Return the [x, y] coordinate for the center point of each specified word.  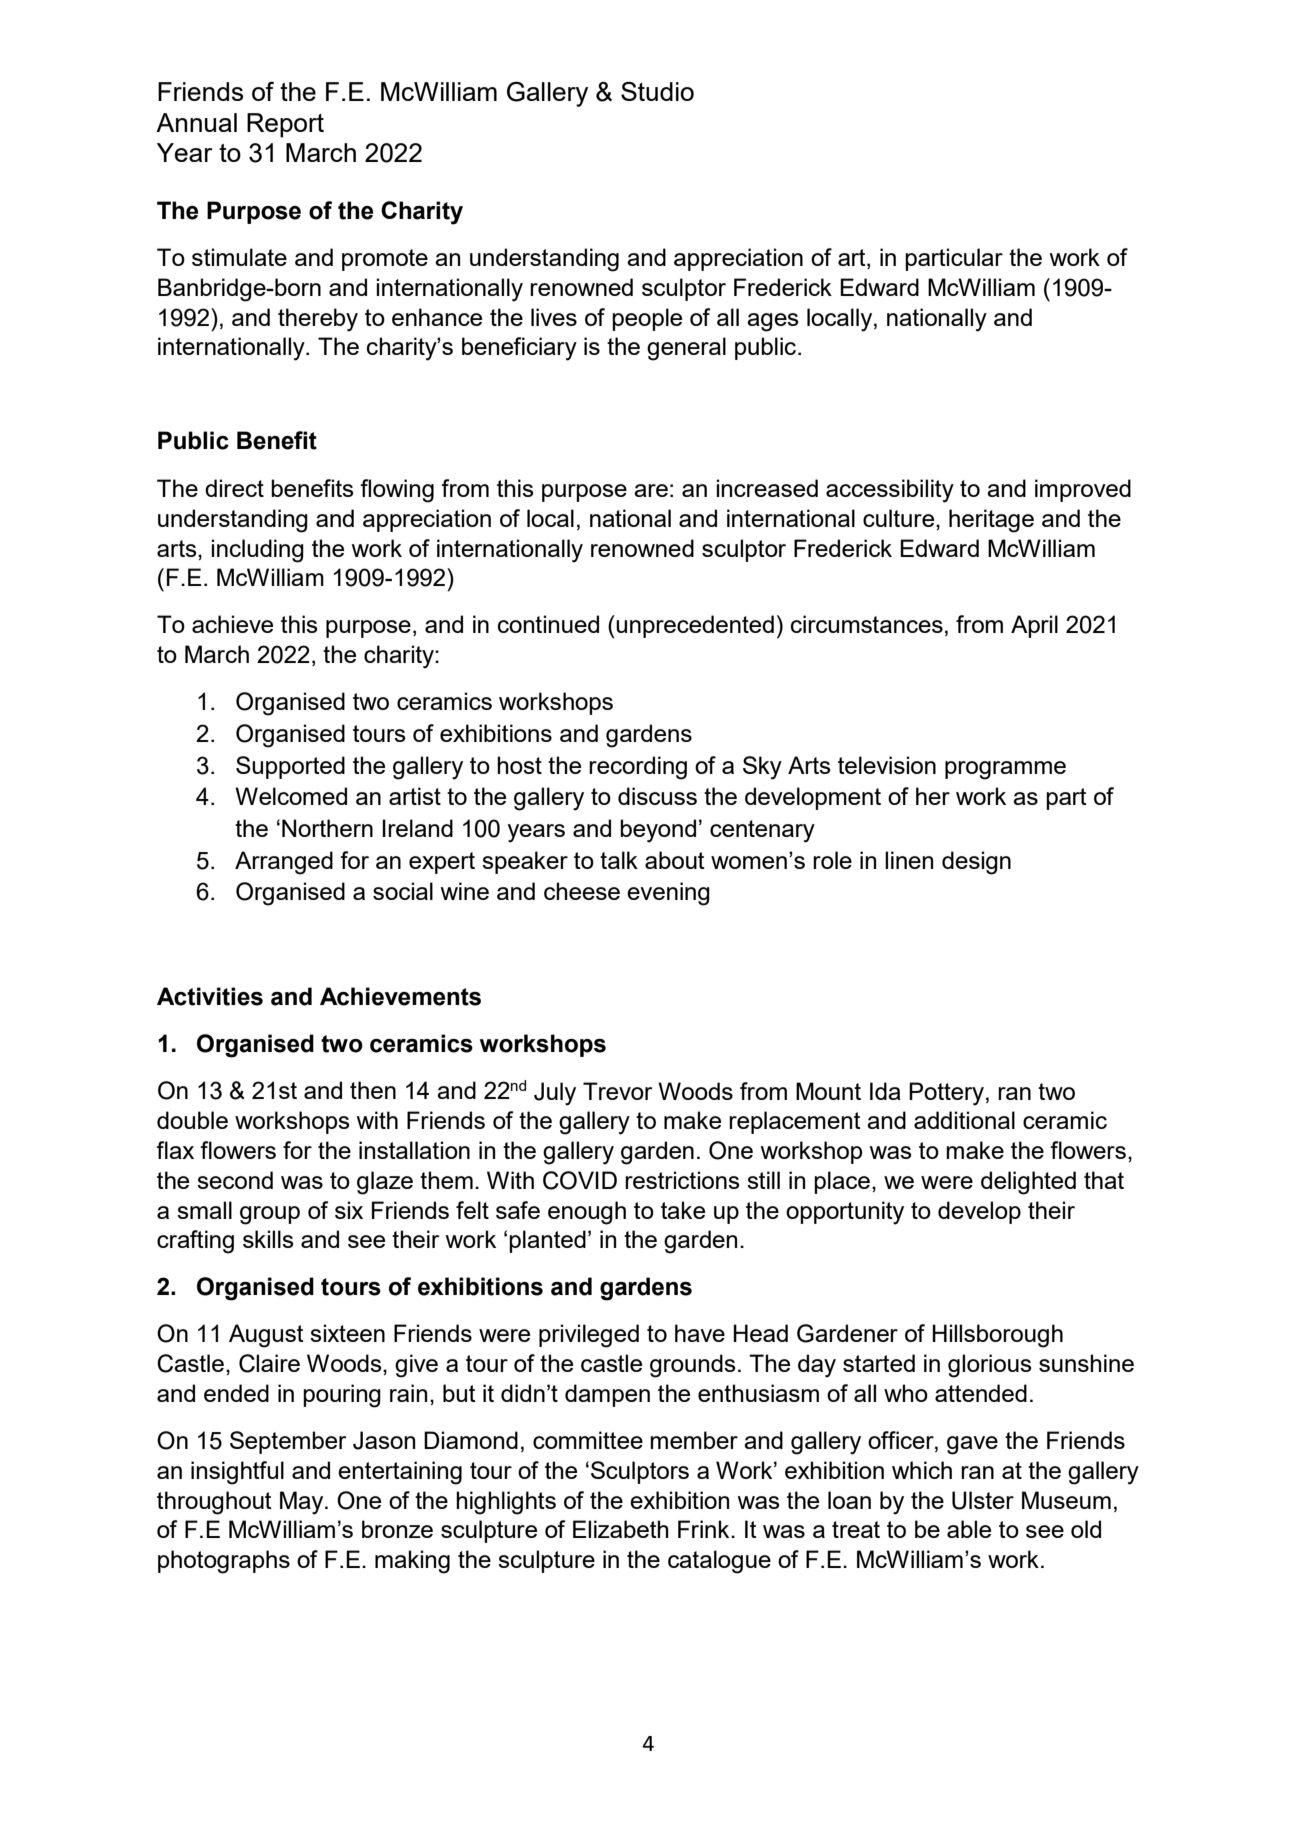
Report [285, 125]
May [303, 1503]
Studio [657, 91]
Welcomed [291, 796]
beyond [658, 831]
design [976, 863]
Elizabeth [621, 1529]
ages [772, 322]
